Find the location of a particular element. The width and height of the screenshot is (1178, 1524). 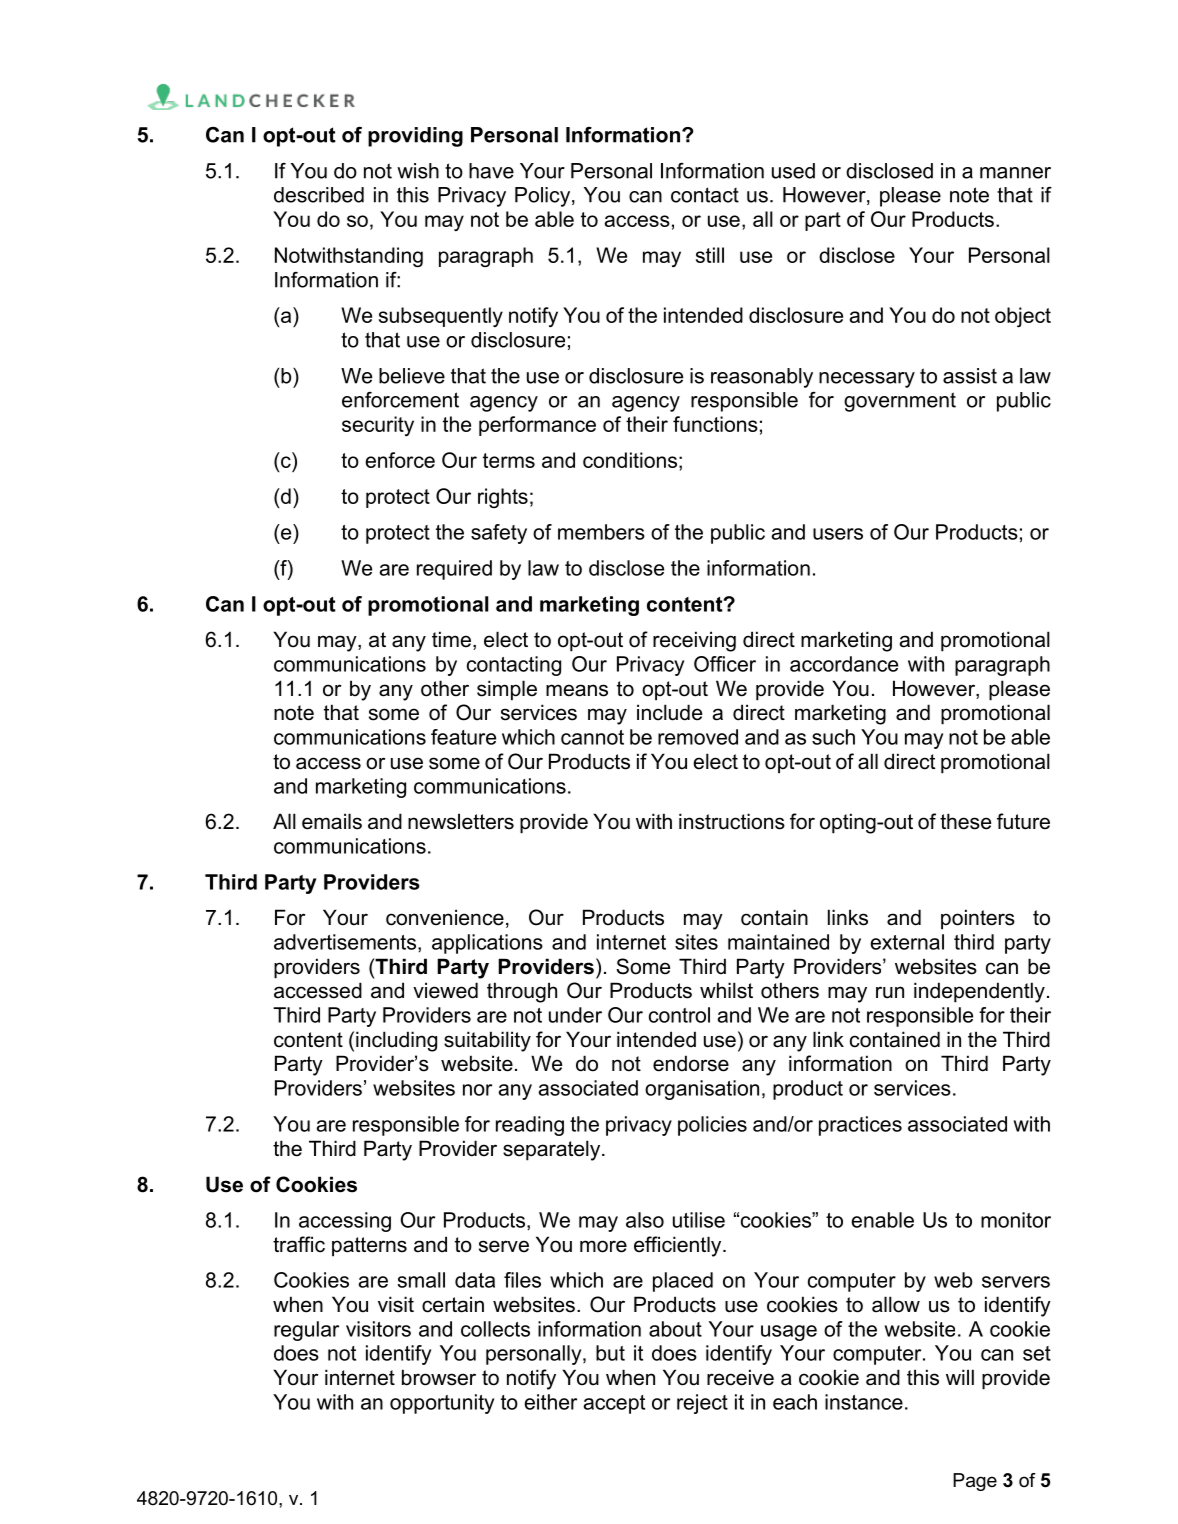

Page is located at coordinates (975, 1482).
